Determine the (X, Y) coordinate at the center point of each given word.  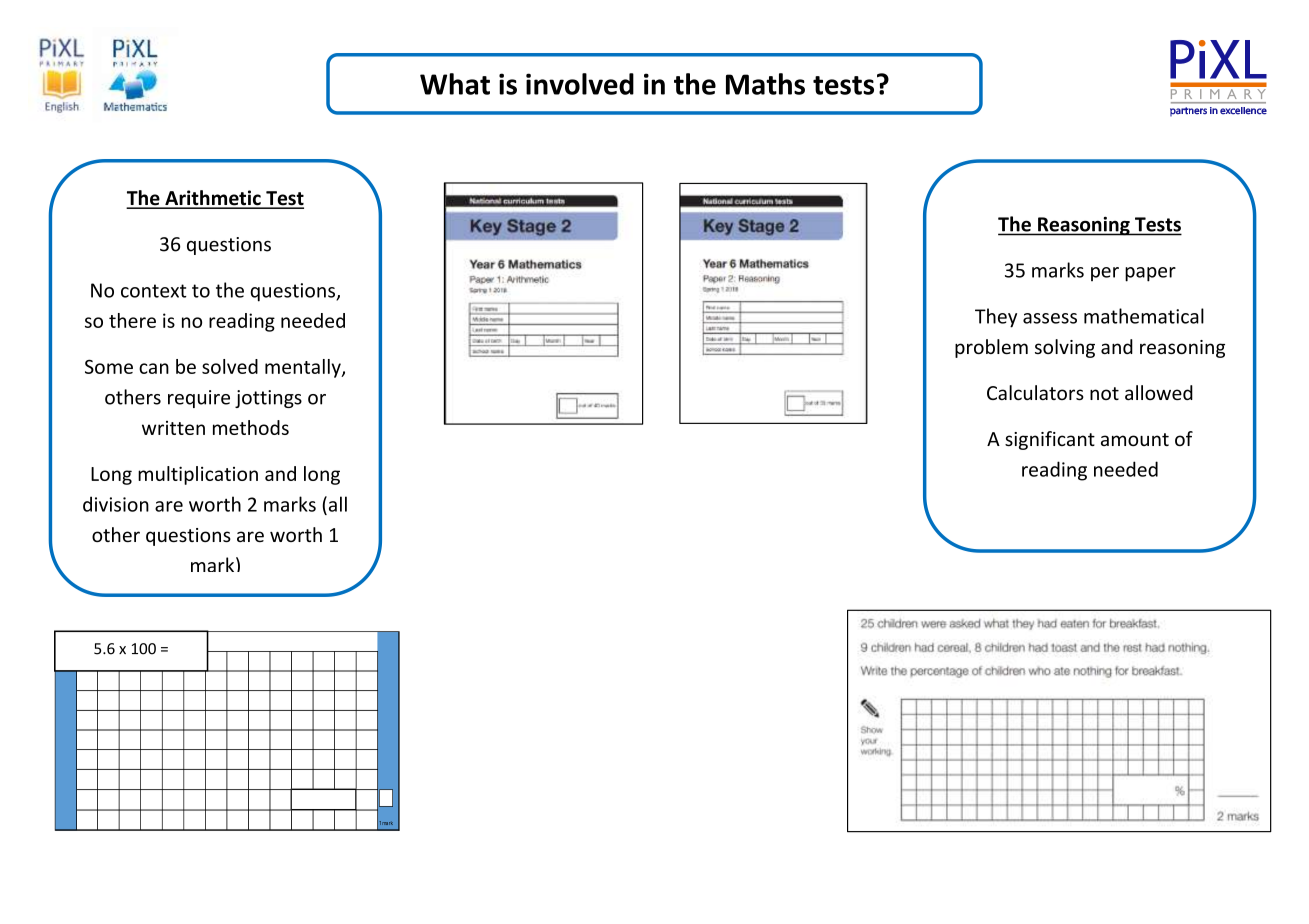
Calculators (1035, 392)
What (455, 84)
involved (580, 84)
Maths (765, 84)
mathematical (1144, 316)
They (996, 318)
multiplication (198, 475)
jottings (268, 399)
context (154, 291)
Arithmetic (213, 199)
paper (1150, 274)
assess (1050, 318)
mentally (304, 368)
